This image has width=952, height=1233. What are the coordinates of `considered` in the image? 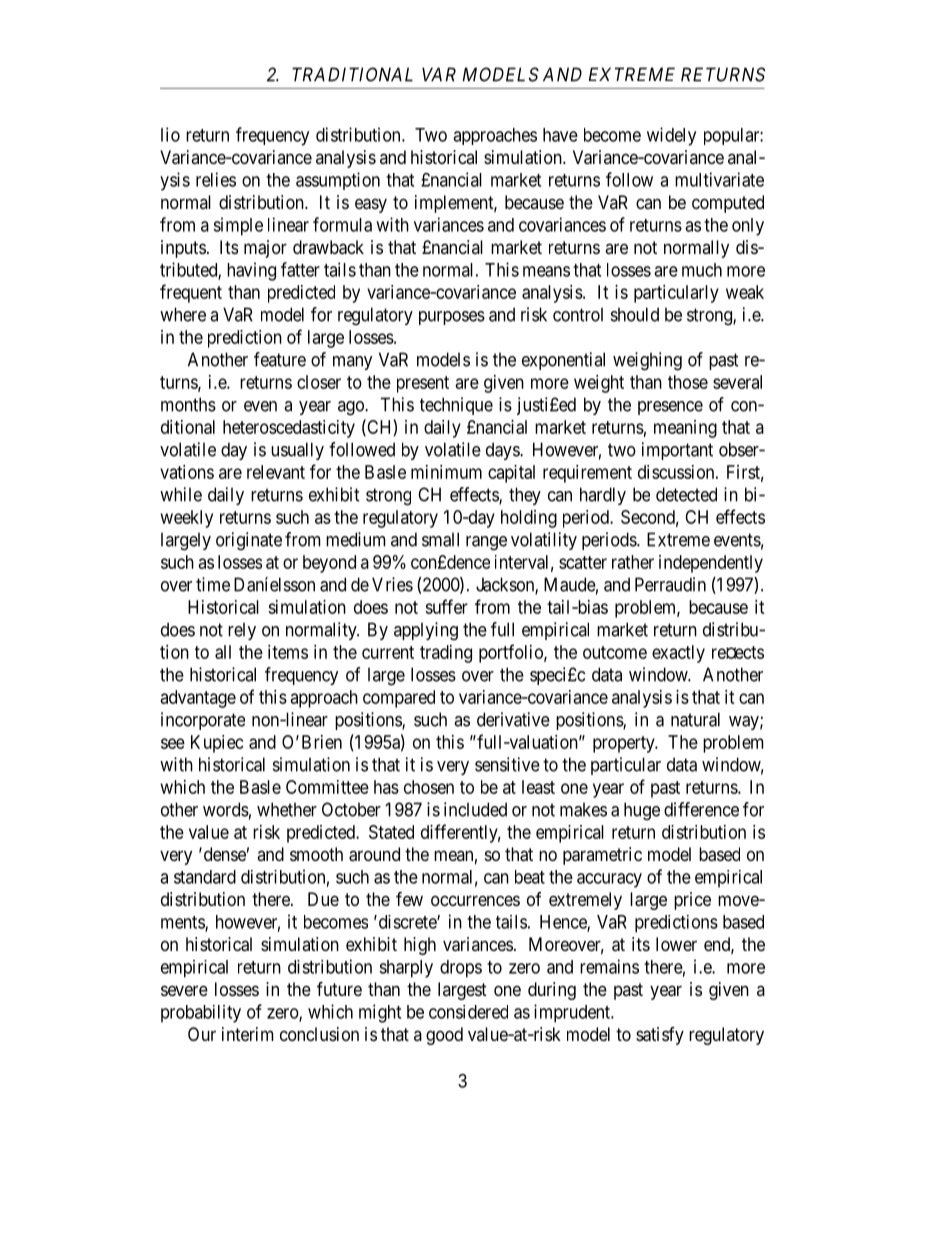 It's located at (468, 1012).
